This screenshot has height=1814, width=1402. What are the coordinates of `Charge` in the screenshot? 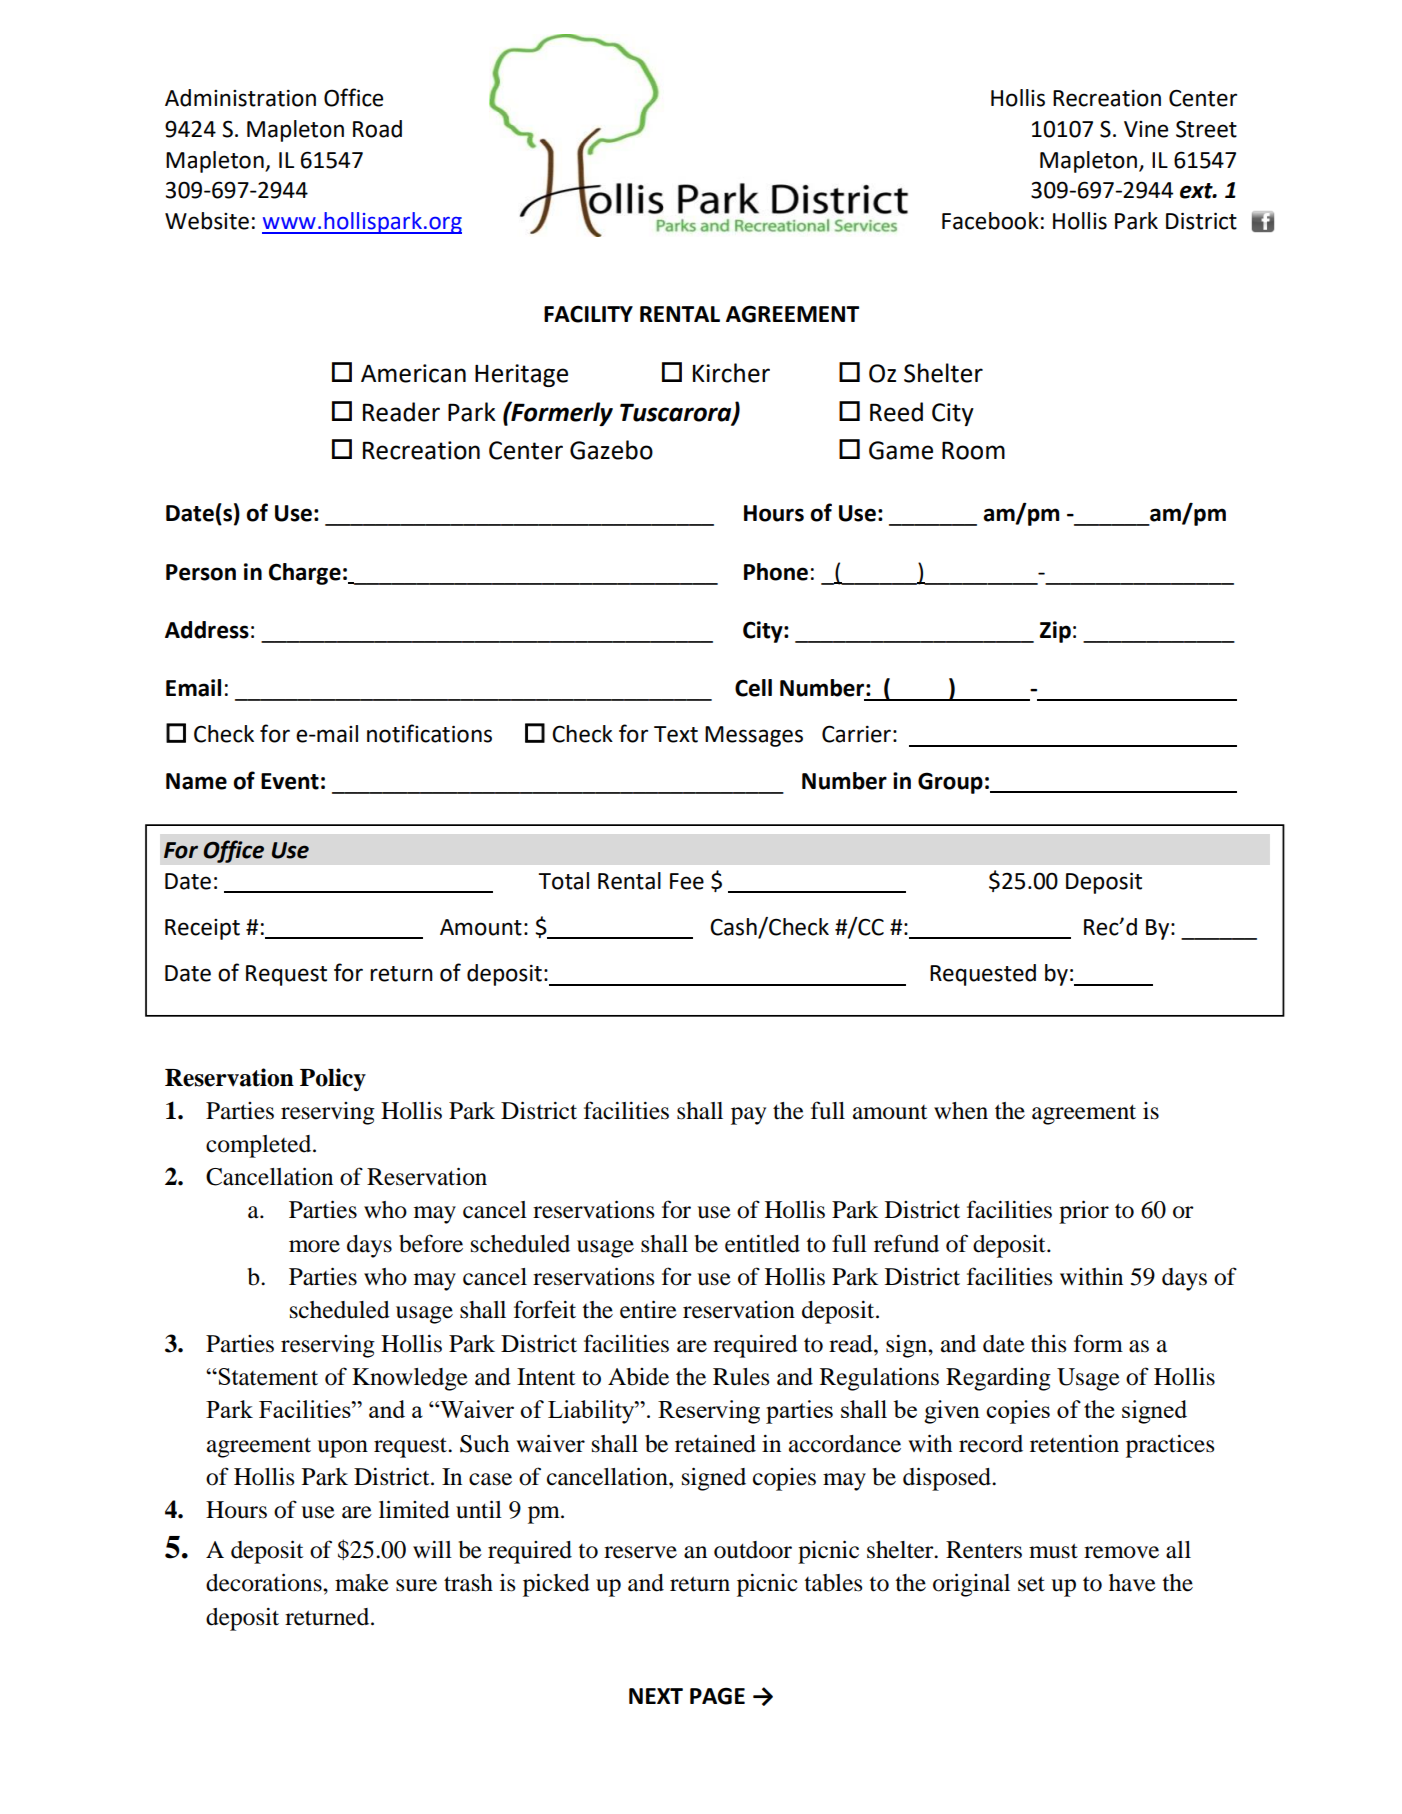 It's located at (305, 574).
